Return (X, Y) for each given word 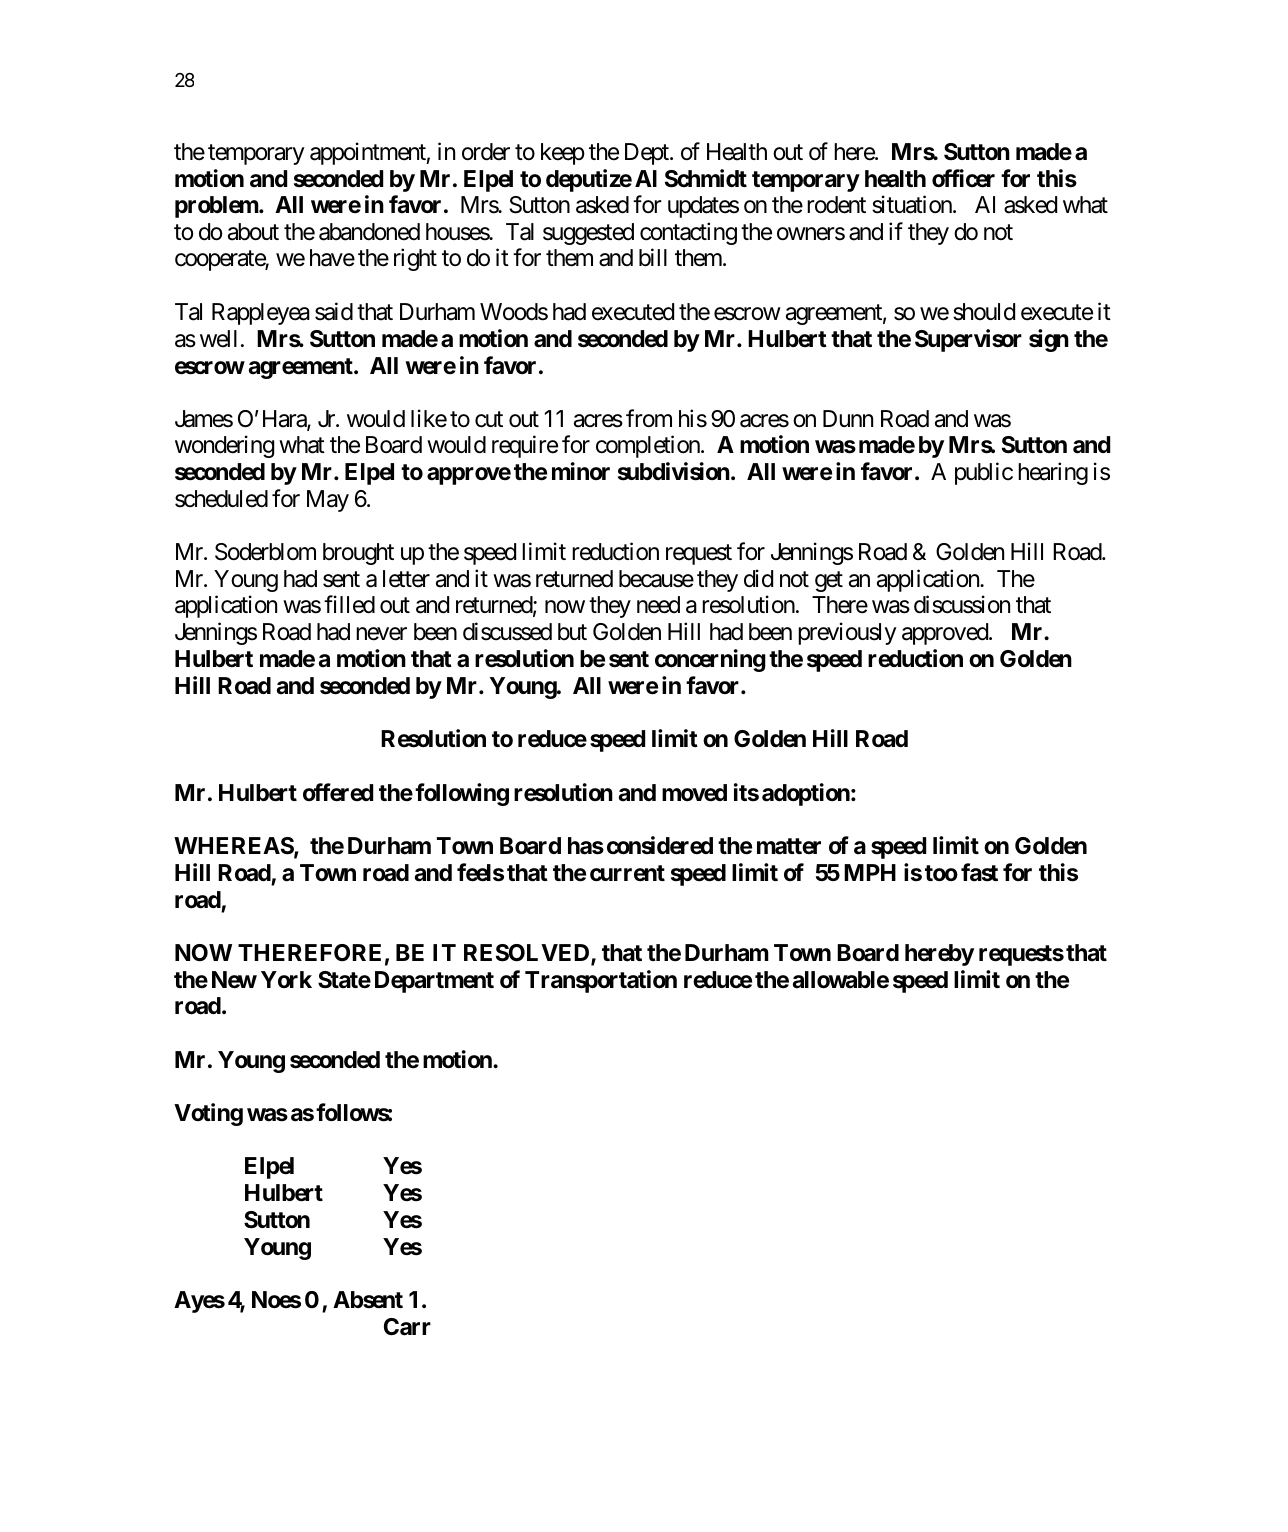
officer (963, 178)
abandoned (369, 232)
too (941, 873)
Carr (407, 1327)
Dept (648, 154)
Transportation (601, 981)
